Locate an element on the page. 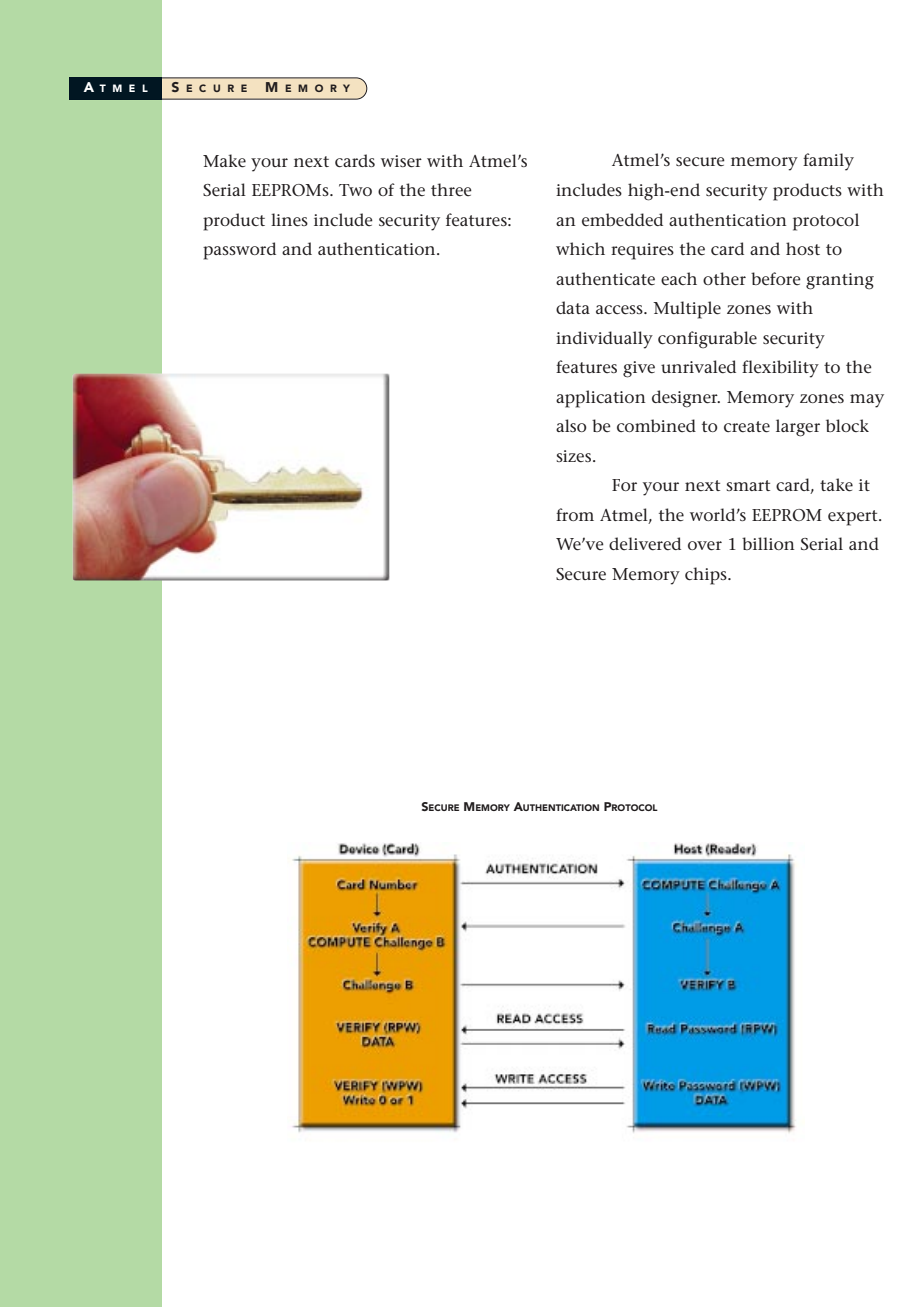 This image has height=1307, width=924. before is located at coordinates (776, 279).
